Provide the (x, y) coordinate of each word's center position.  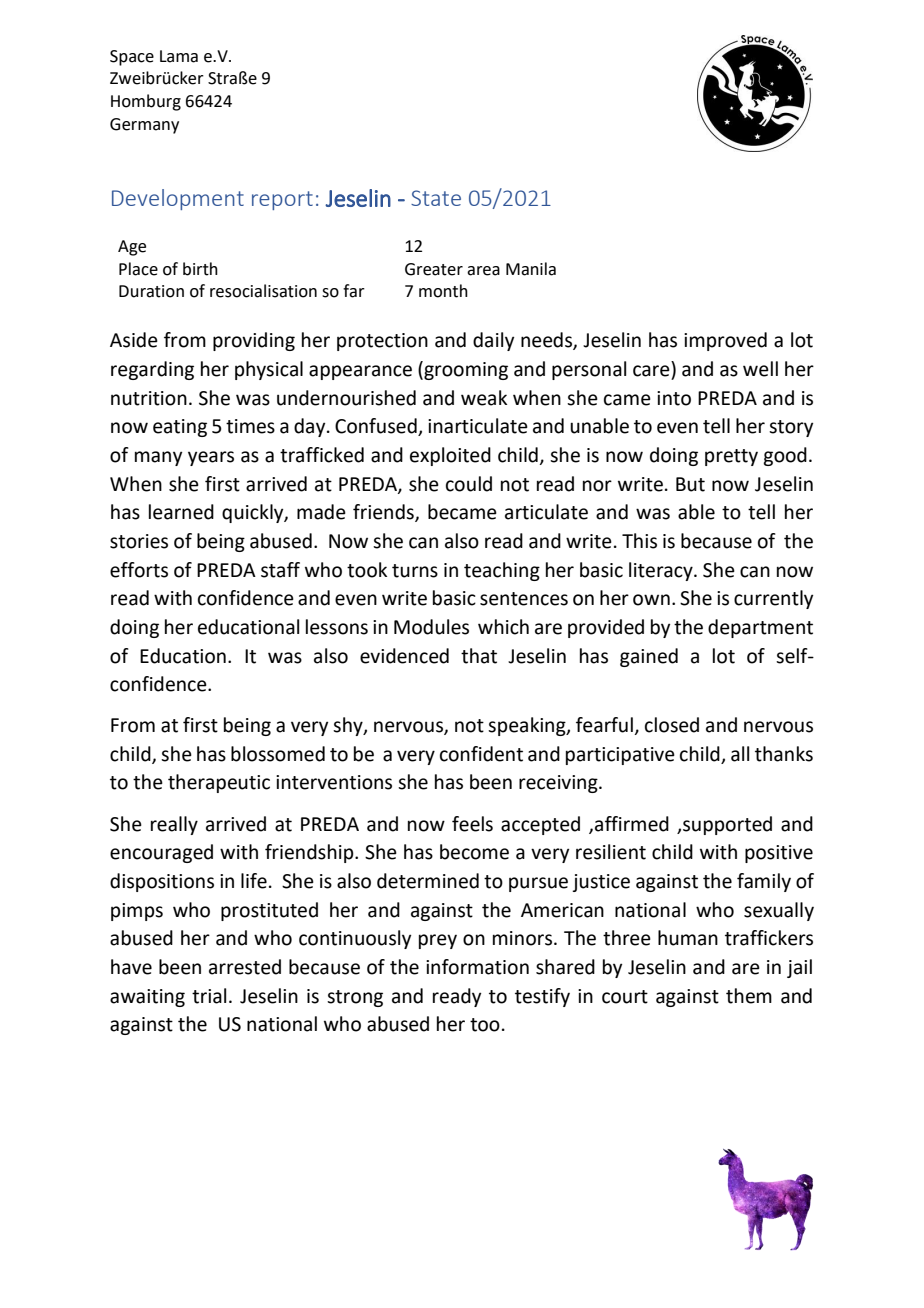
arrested (245, 967)
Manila (531, 269)
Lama (179, 56)
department (760, 628)
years (211, 458)
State (436, 198)
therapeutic (219, 783)
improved (725, 341)
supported (727, 825)
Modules (431, 627)
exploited (450, 456)
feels (472, 824)
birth (200, 269)
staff (280, 570)
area (483, 271)
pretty (731, 457)
